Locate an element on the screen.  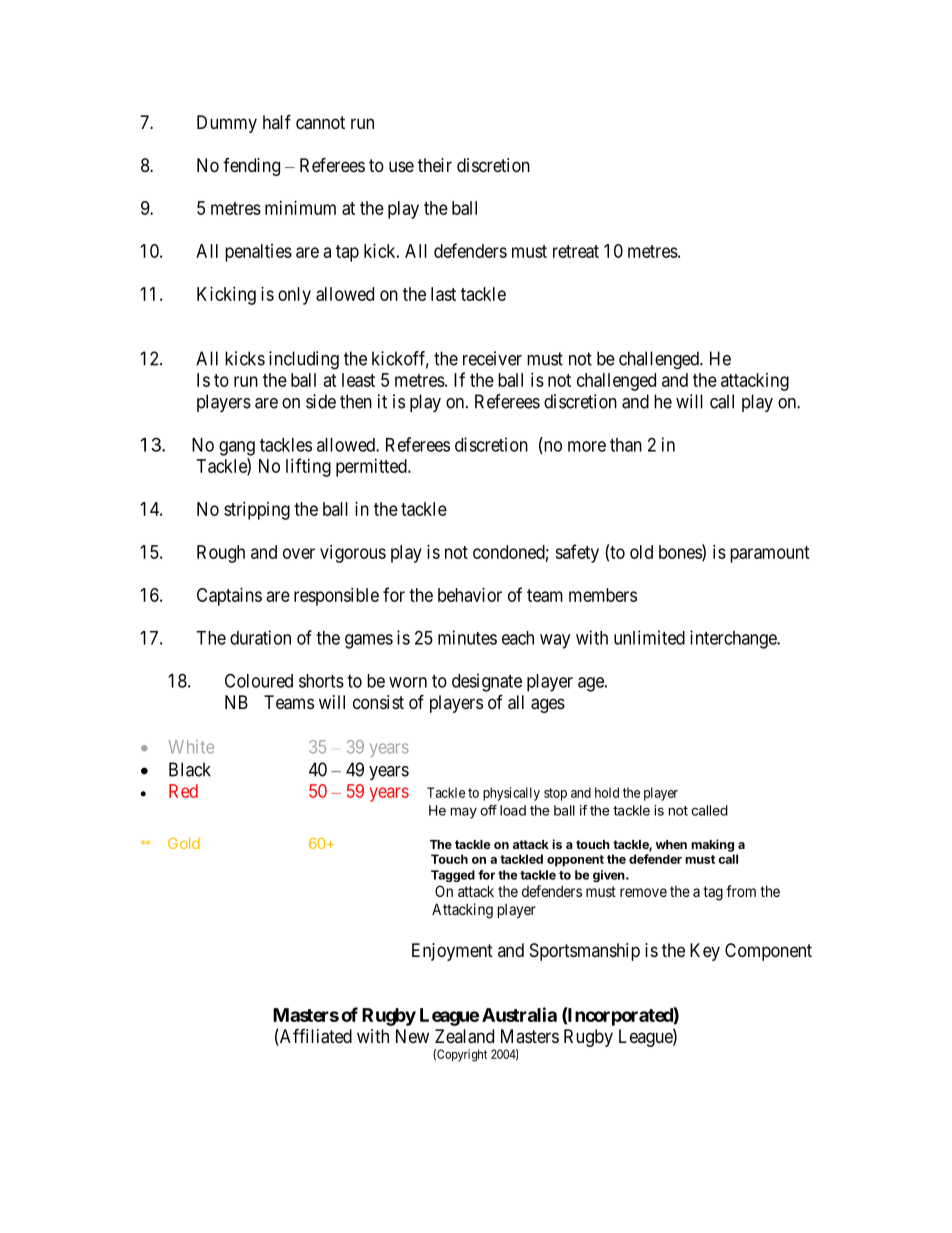
designate is located at coordinates (487, 682).
